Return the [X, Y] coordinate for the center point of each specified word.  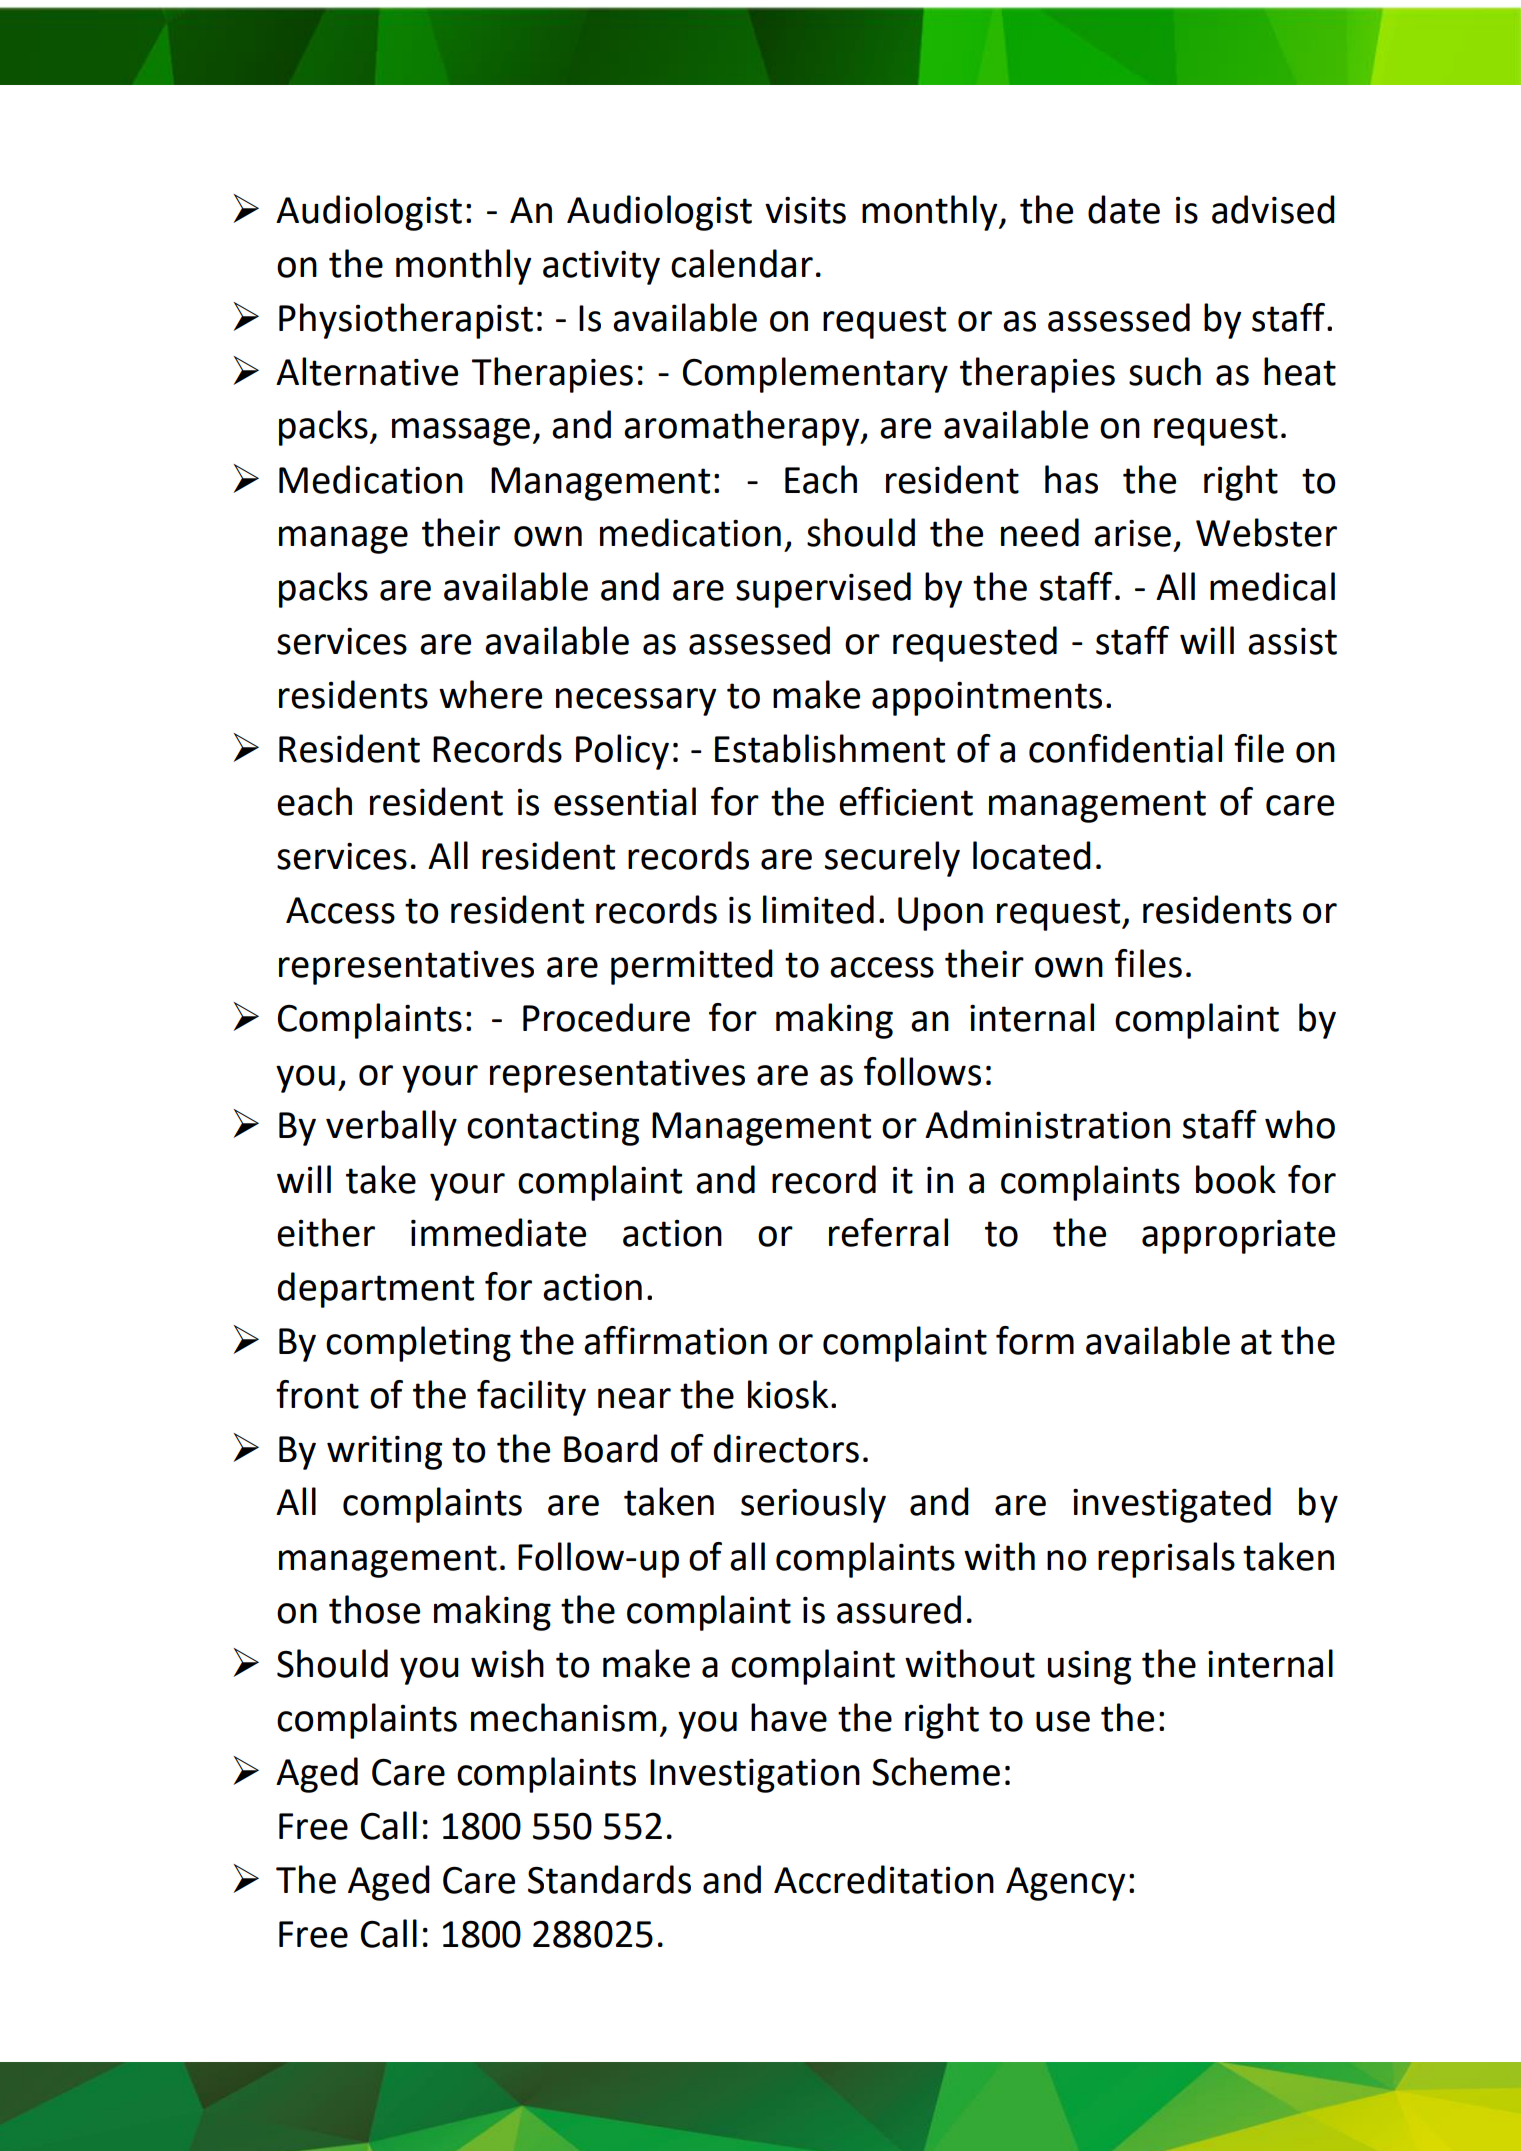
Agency [1066, 1884]
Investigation [755, 1775]
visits [805, 210]
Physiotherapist [406, 321]
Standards [609, 1879]
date [1124, 209]
